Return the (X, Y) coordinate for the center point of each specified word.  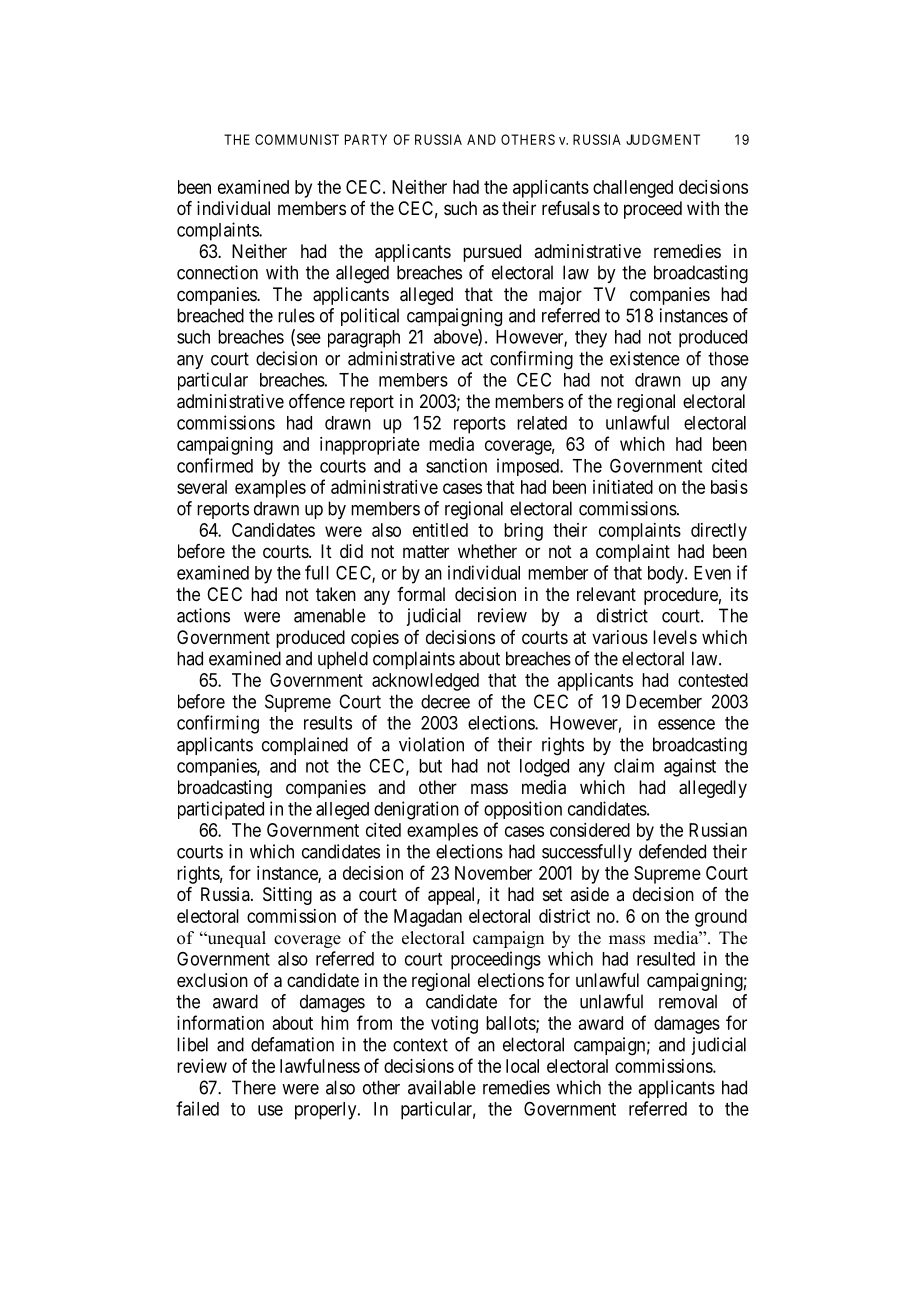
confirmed (215, 465)
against (690, 767)
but (430, 766)
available (442, 1087)
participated (221, 810)
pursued (492, 253)
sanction (456, 465)
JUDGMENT (663, 139)
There (254, 1087)
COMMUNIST (297, 139)
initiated (623, 487)
